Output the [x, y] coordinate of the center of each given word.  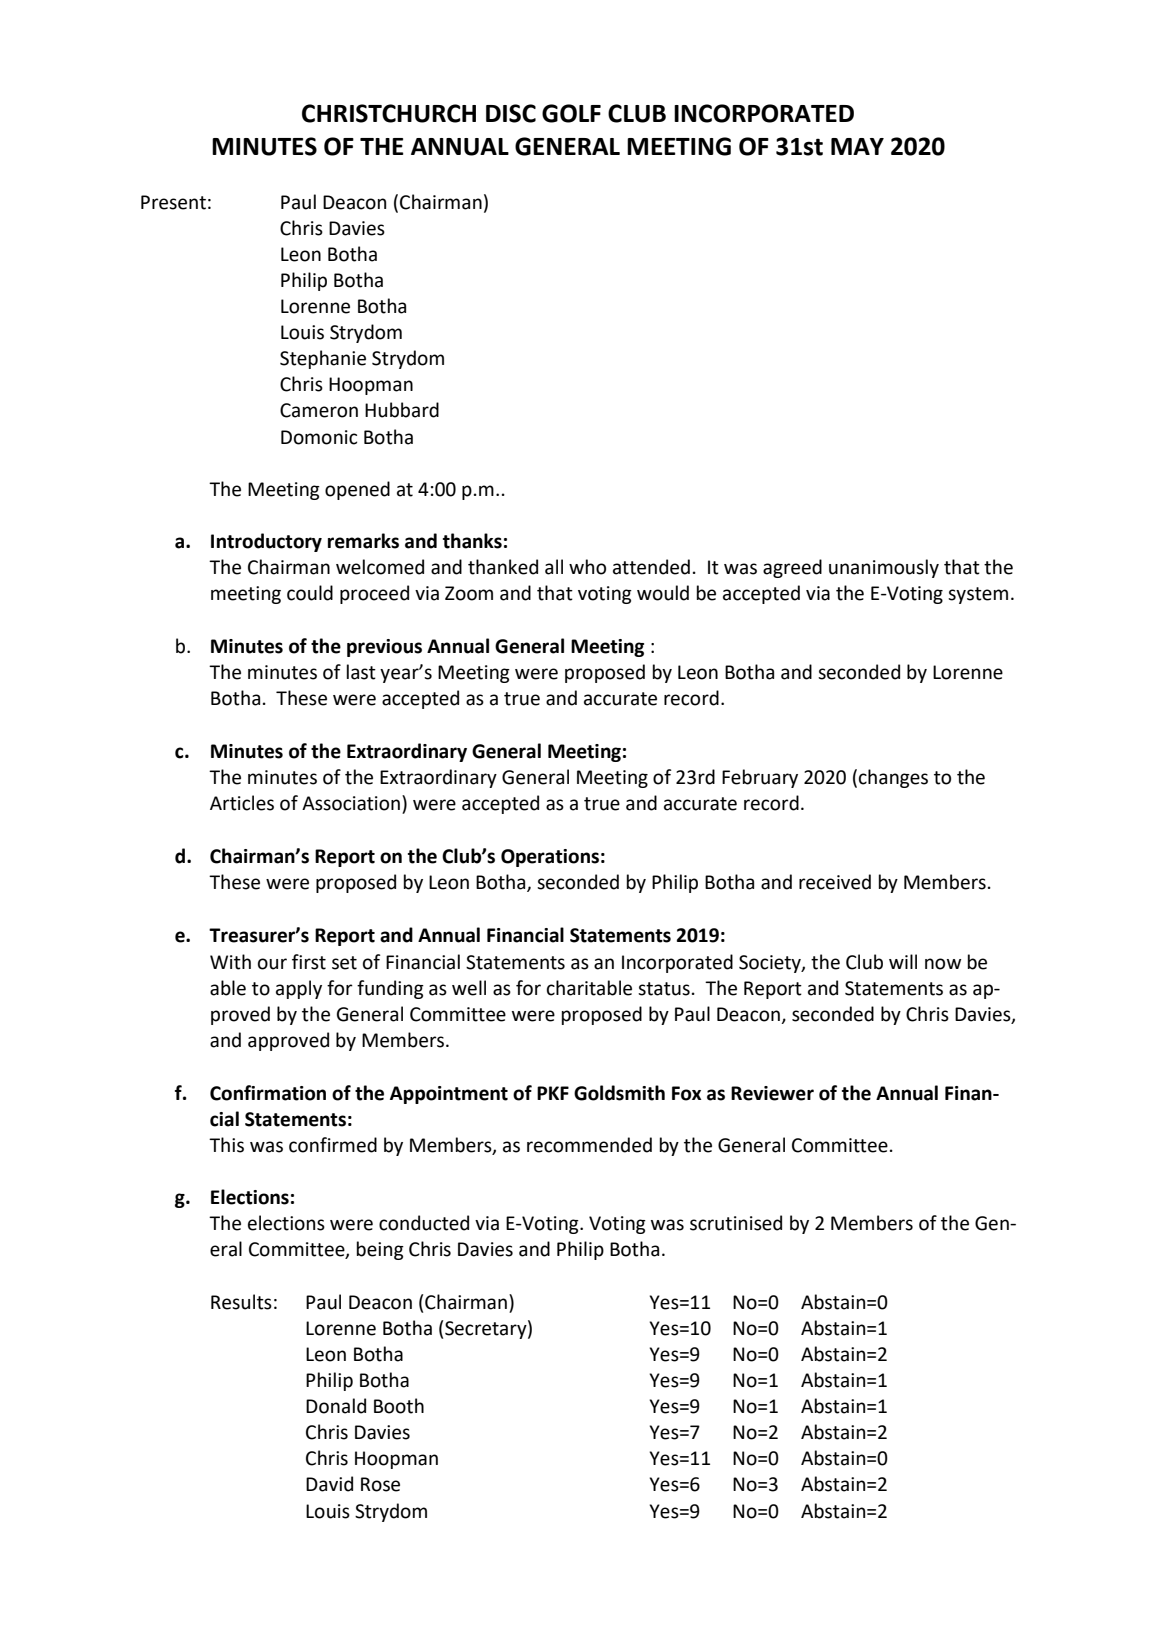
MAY [857, 146]
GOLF [571, 113]
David [329, 1484]
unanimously [884, 568]
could [310, 593]
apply [299, 989]
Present [173, 202]
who [587, 567]
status [664, 989]
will [903, 961]
